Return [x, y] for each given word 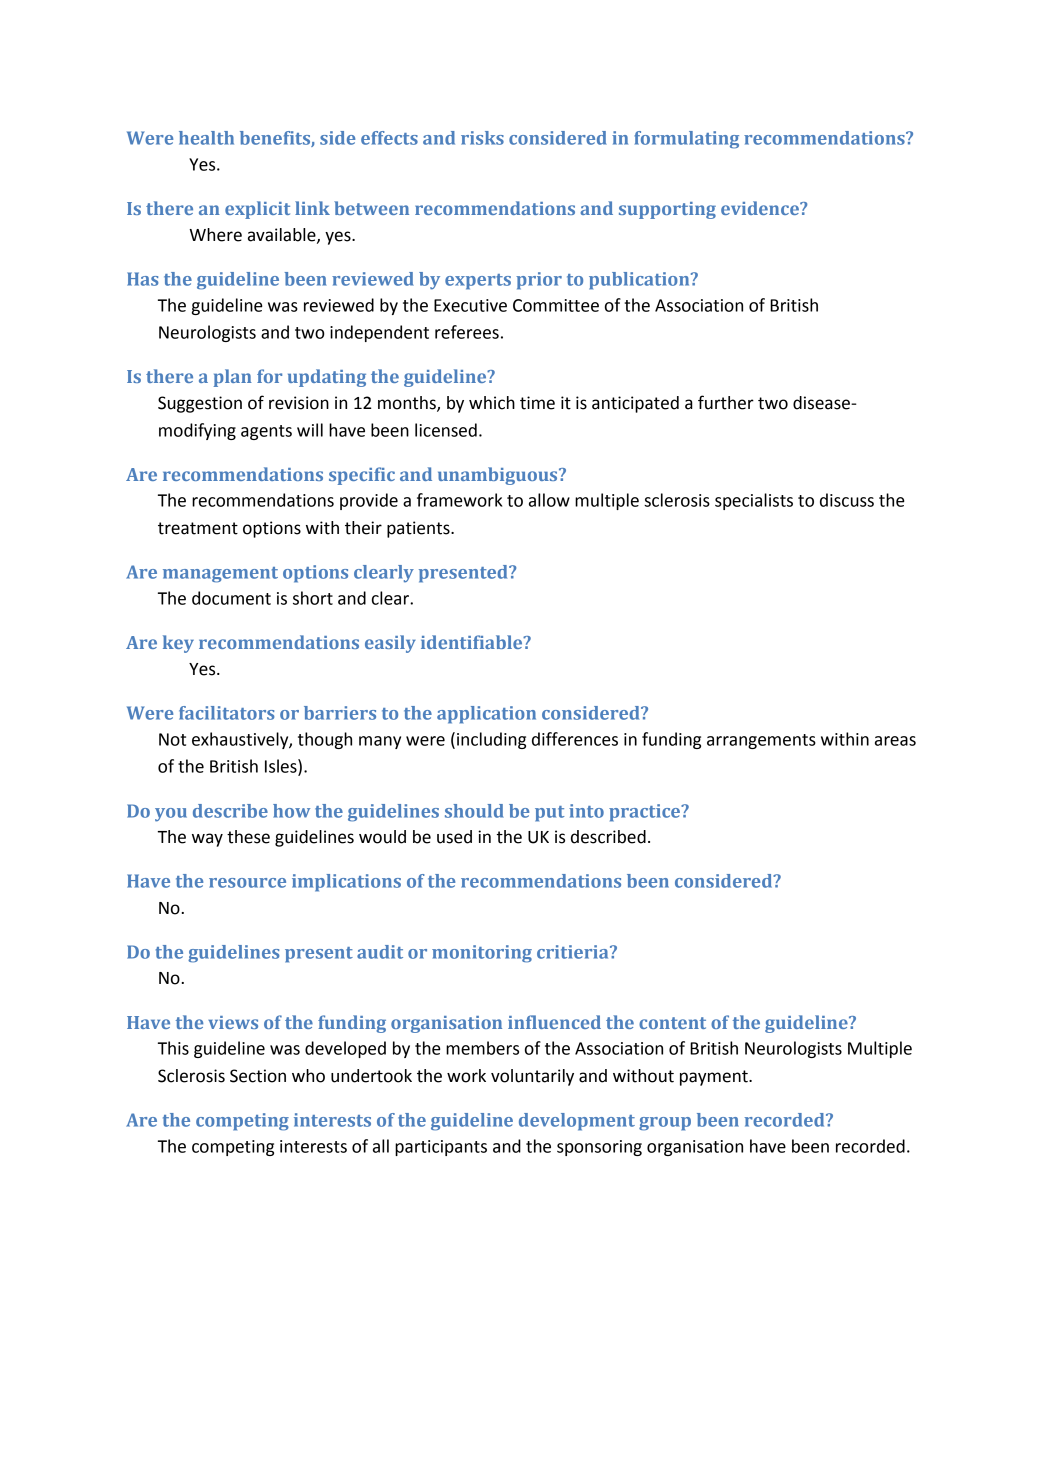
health [206, 138]
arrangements [761, 741]
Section [258, 1076]
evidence [761, 208]
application [486, 715]
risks [482, 138]
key [178, 644]
